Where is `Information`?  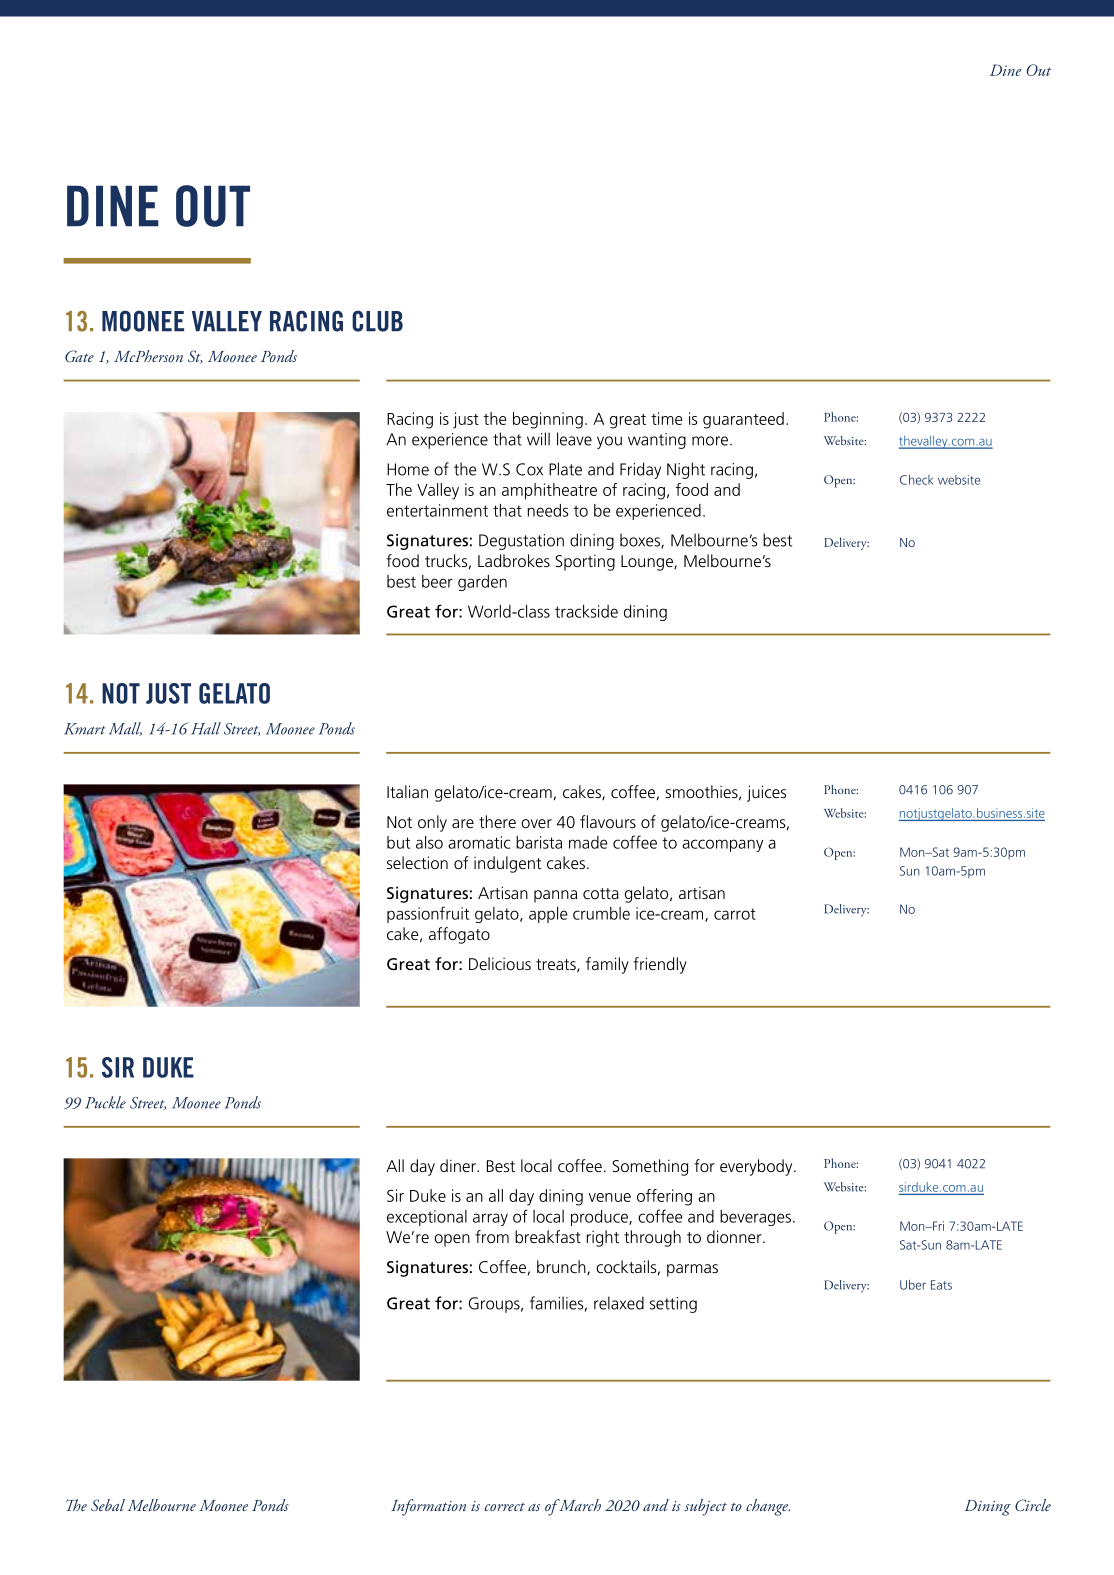 Information is located at coordinates (428, 1507).
